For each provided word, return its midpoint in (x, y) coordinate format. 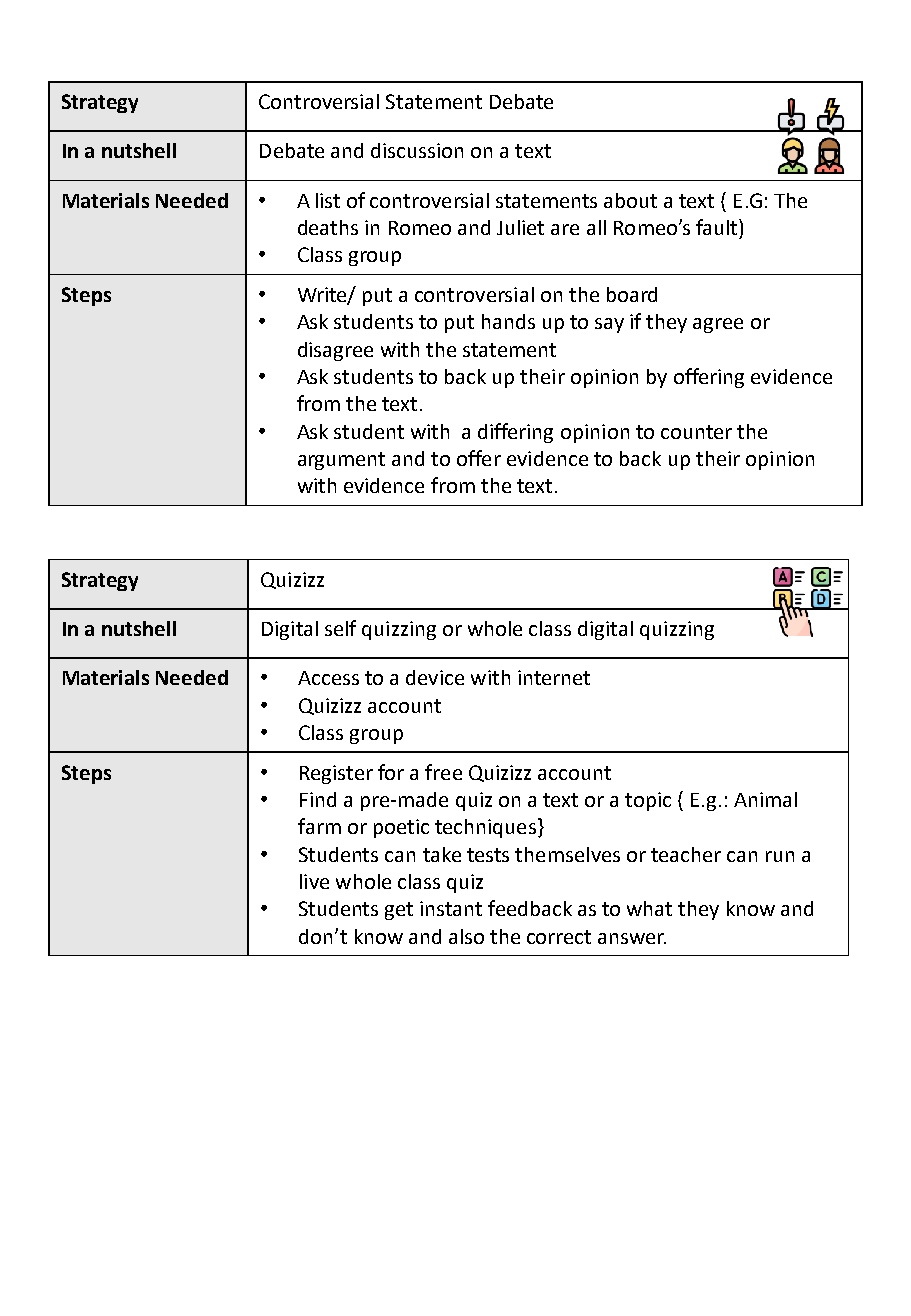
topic (648, 801)
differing (515, 433)
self (340, 628)
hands (508, 321)
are (565, 229)
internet (554, 677)
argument (341, 461)
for (391, 772)
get (399, 911)
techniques (485, 828)
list (328, 200)
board (632, 294)
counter (696, 432)
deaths (328, 227)
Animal (765, 799)
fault (718, 227)
